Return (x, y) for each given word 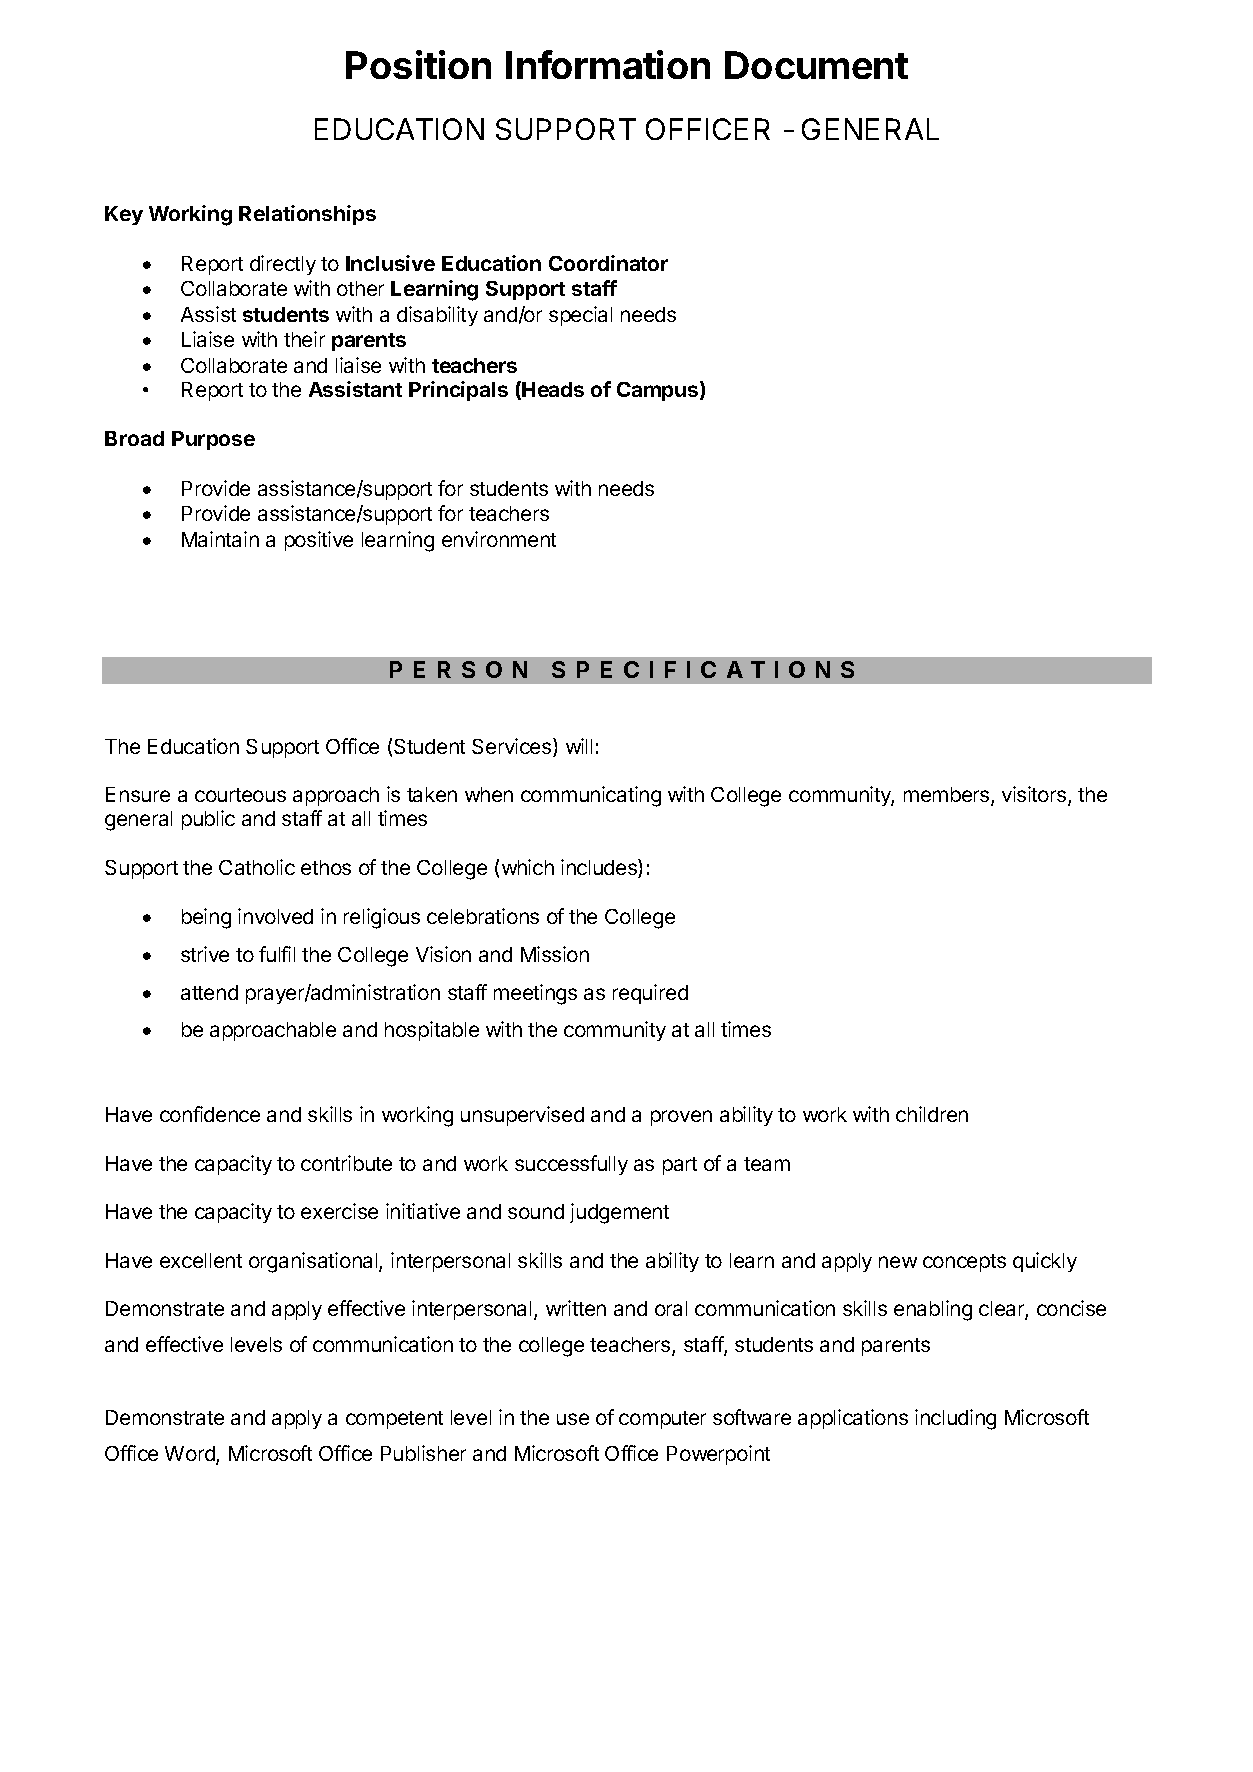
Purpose (213, 440)
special (580, 316)
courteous (240, 795)
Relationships (307, 215)
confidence (210, 1114)
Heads (553, 389)
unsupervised (522, 1116)
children (932, 1114)
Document (816, 65)
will (579, 746)
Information (608, 64)
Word (191, 1455)
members (948, 796)
